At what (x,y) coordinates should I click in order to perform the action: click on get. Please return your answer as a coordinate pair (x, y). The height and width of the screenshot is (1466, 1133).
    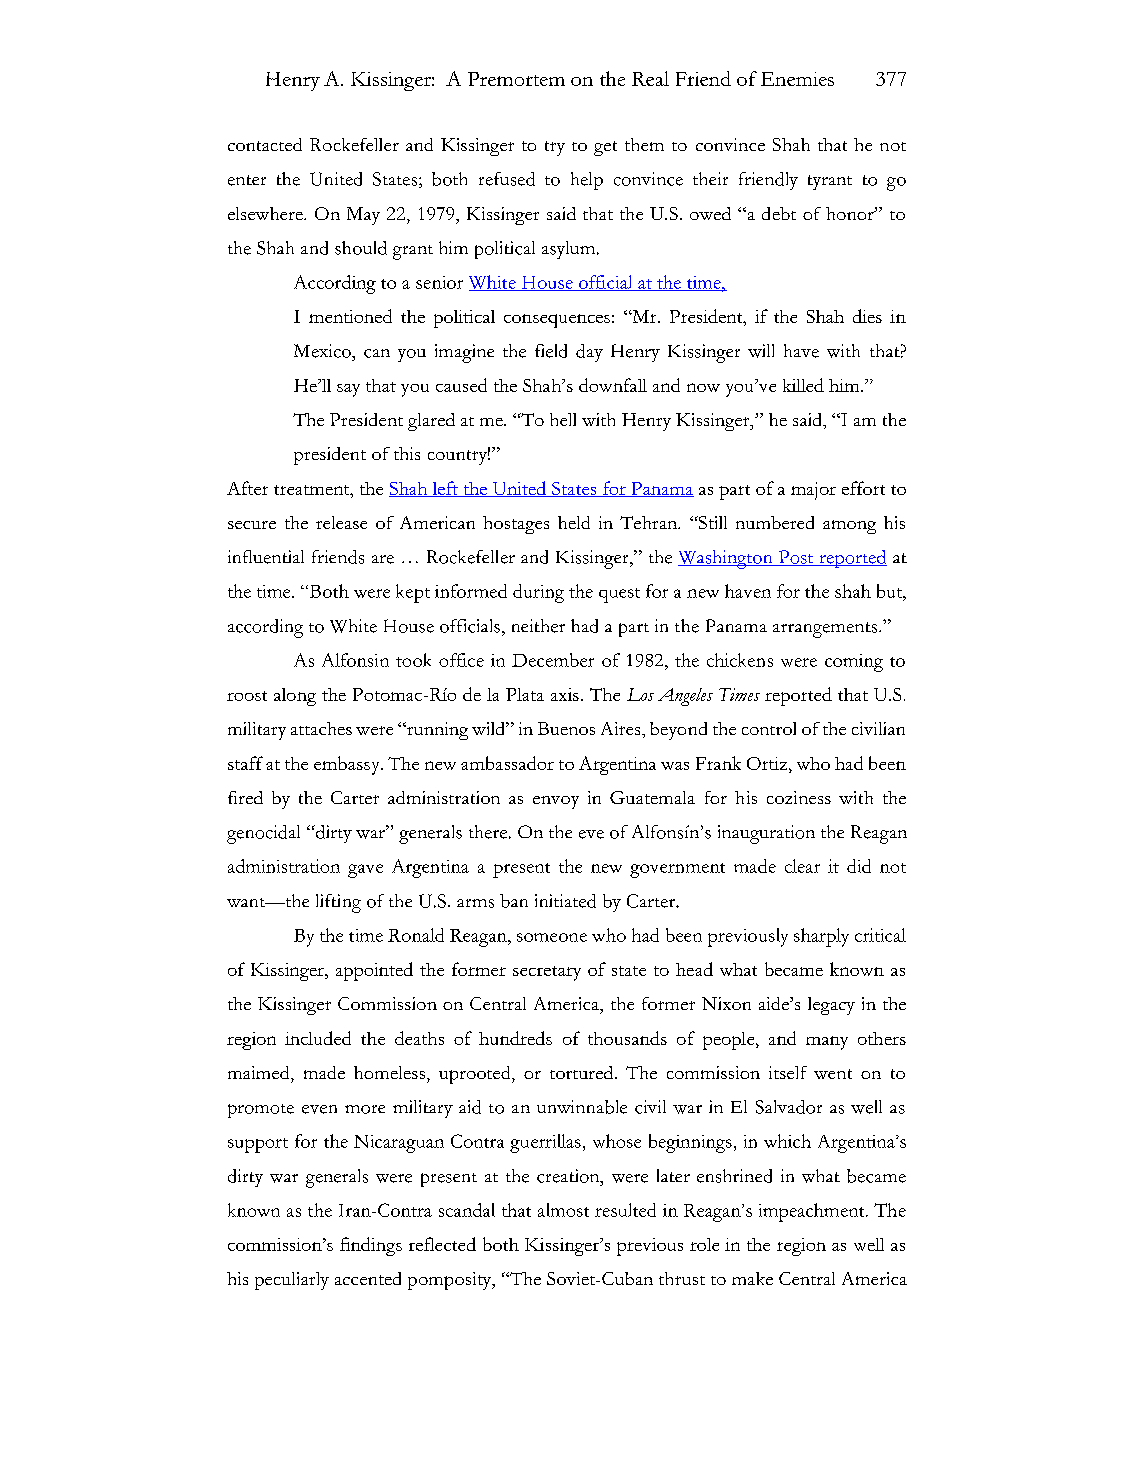
    Looking at the image, I should click on (605, 148).
